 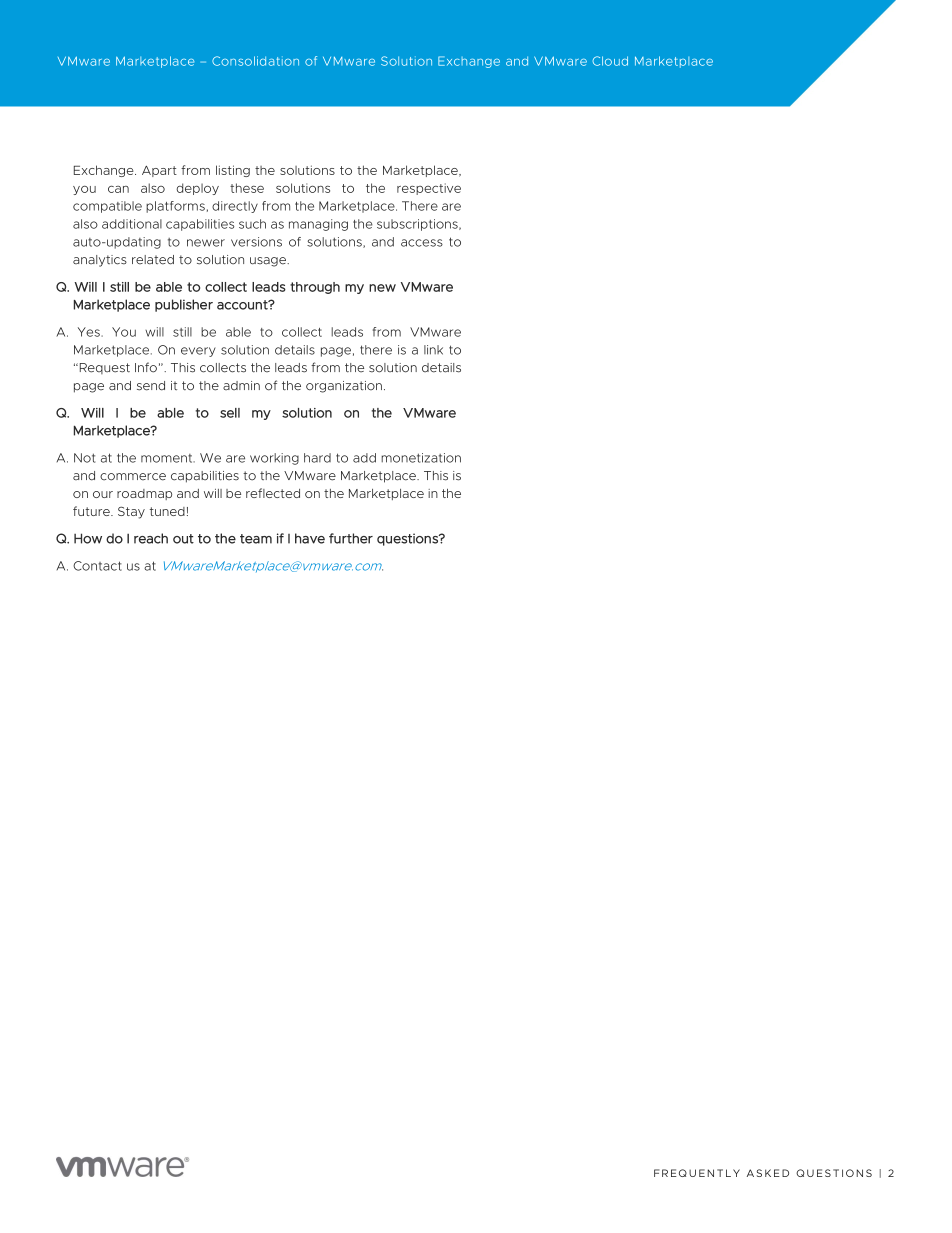 I want to click on send, so click(x=151, y=386).
